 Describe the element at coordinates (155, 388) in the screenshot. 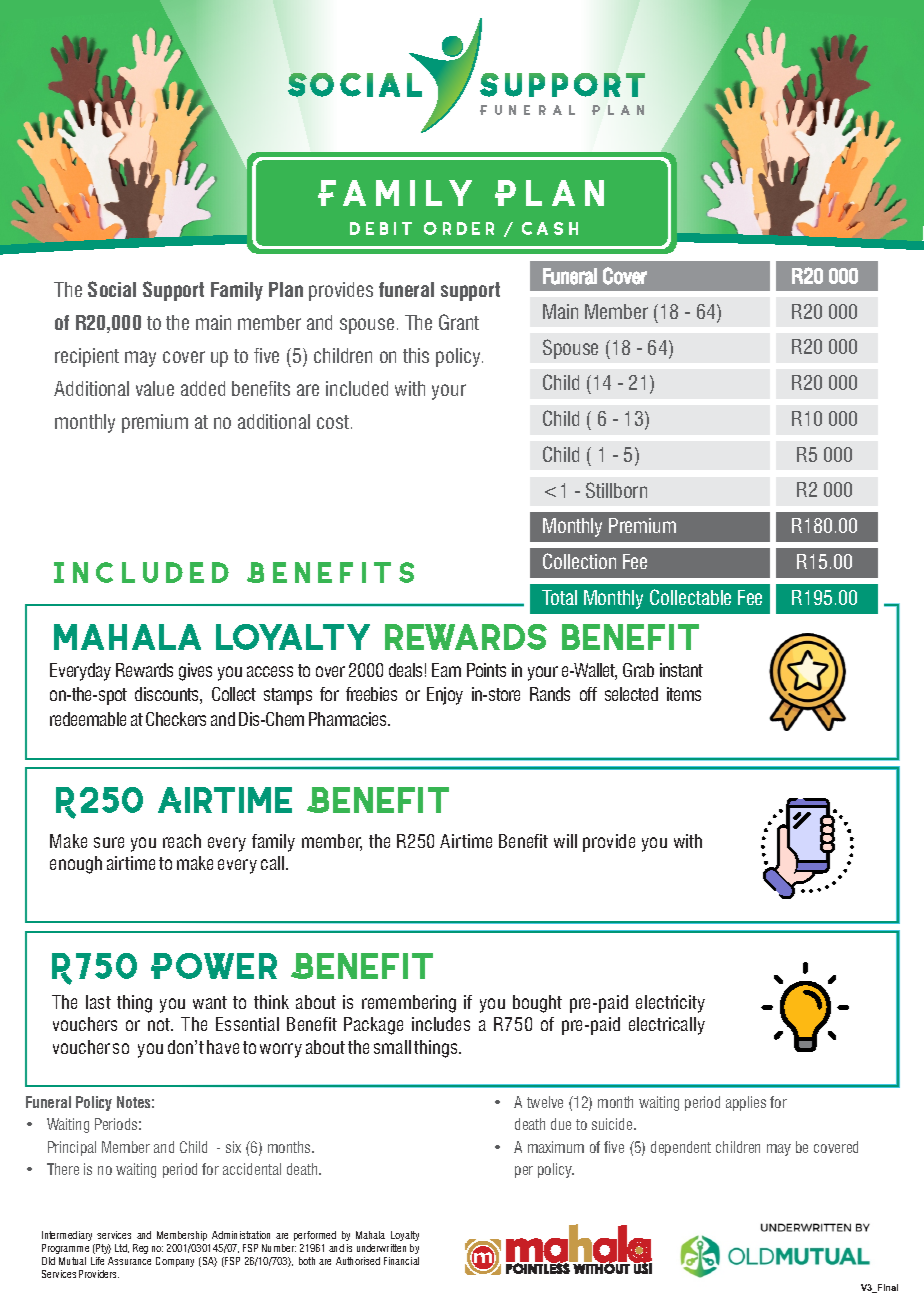

I see `value` at that location.
